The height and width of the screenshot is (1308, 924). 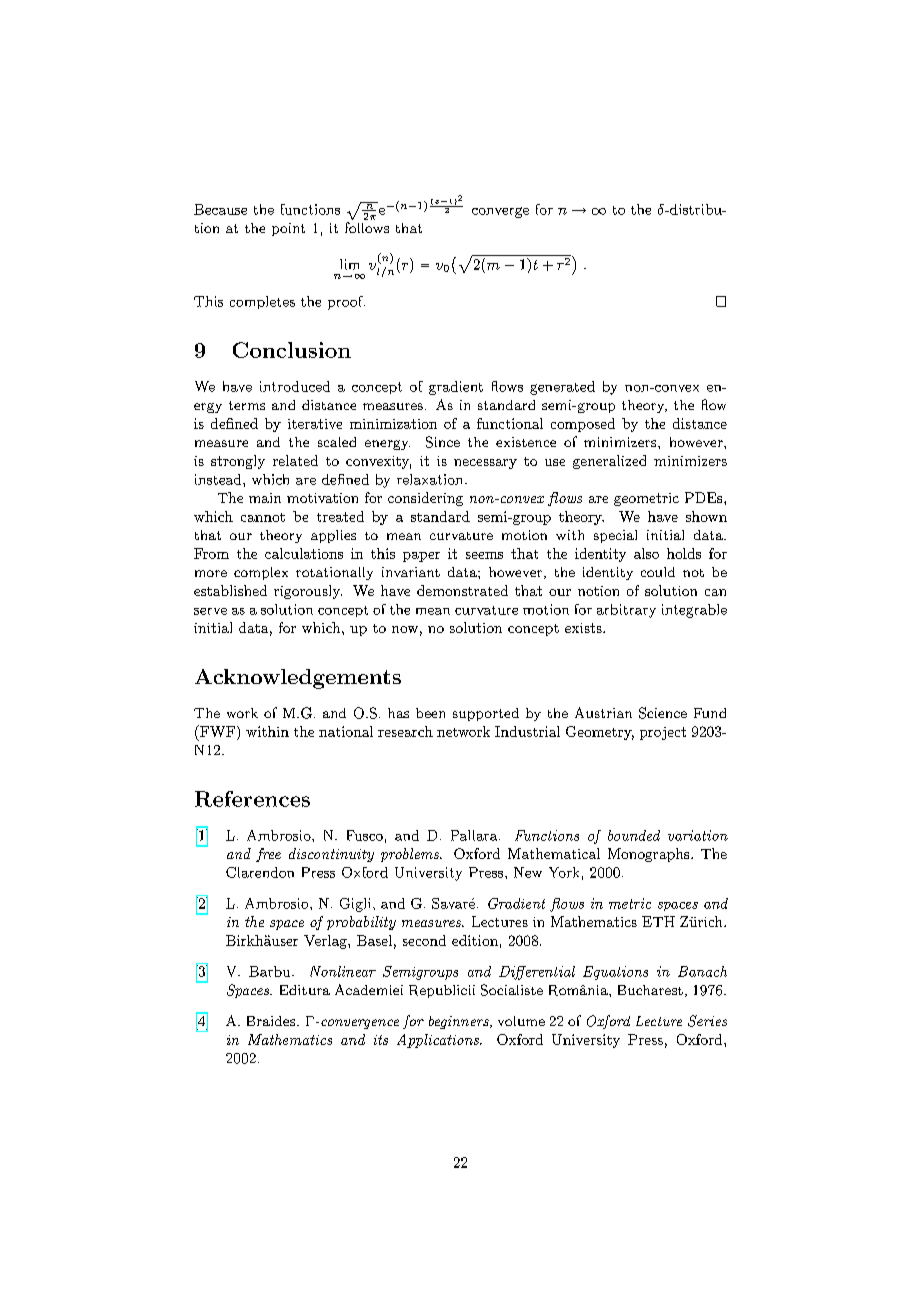 What do you see at coordinates (425, 499) in the screenshot?
I see `considering` at bounding box center [425, 499].
